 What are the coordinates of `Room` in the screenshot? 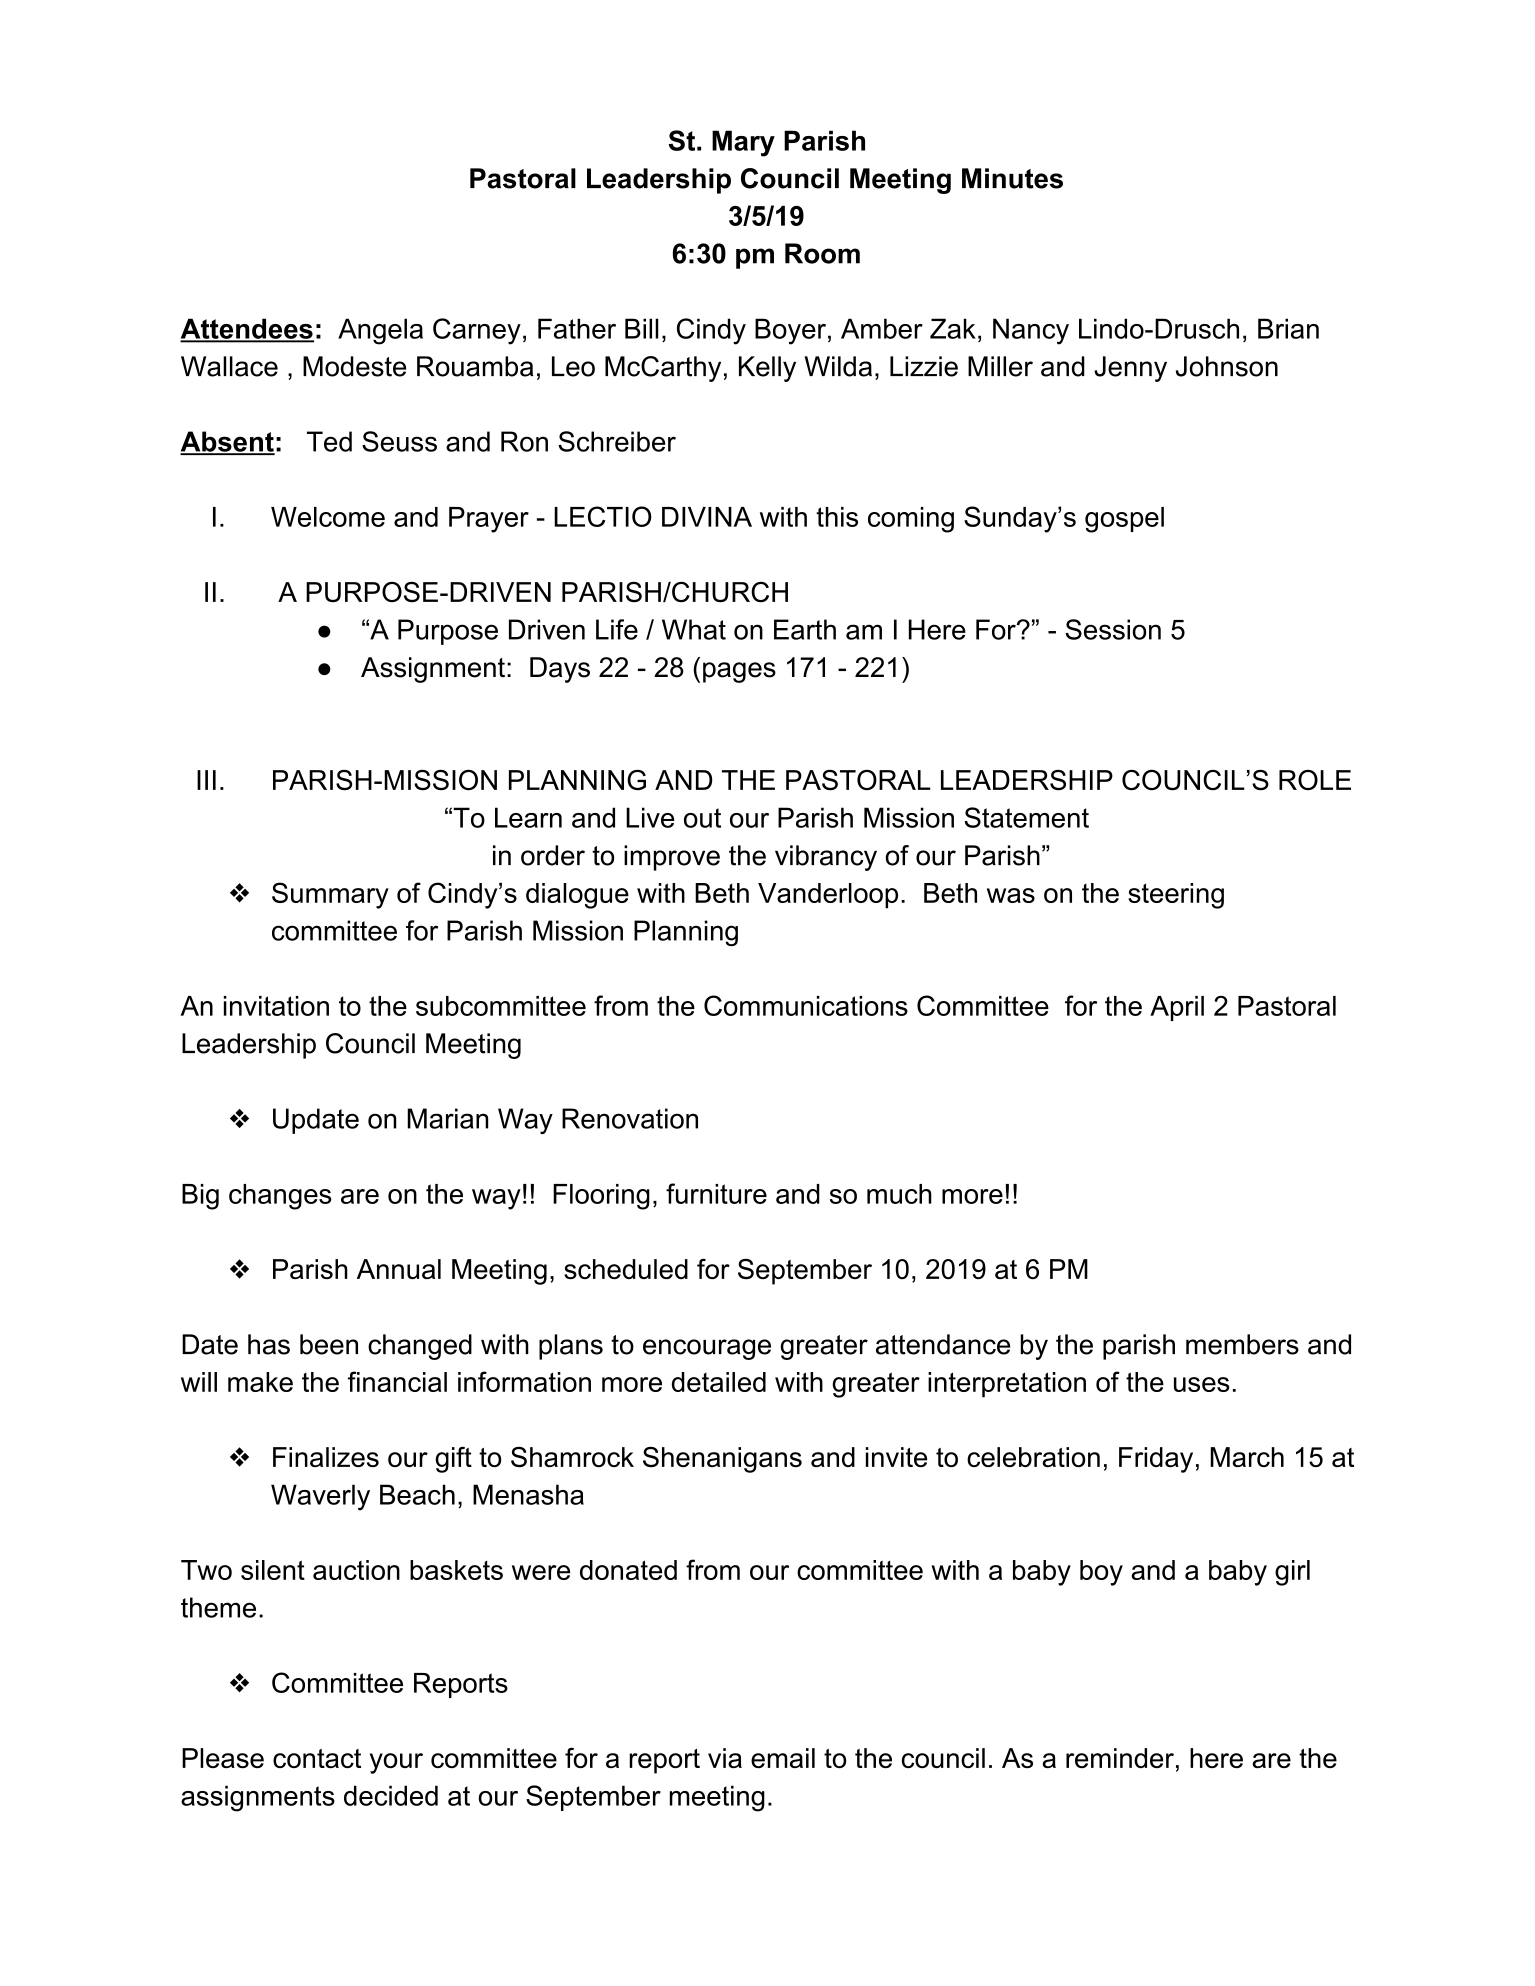 It's located at (822, 253).
